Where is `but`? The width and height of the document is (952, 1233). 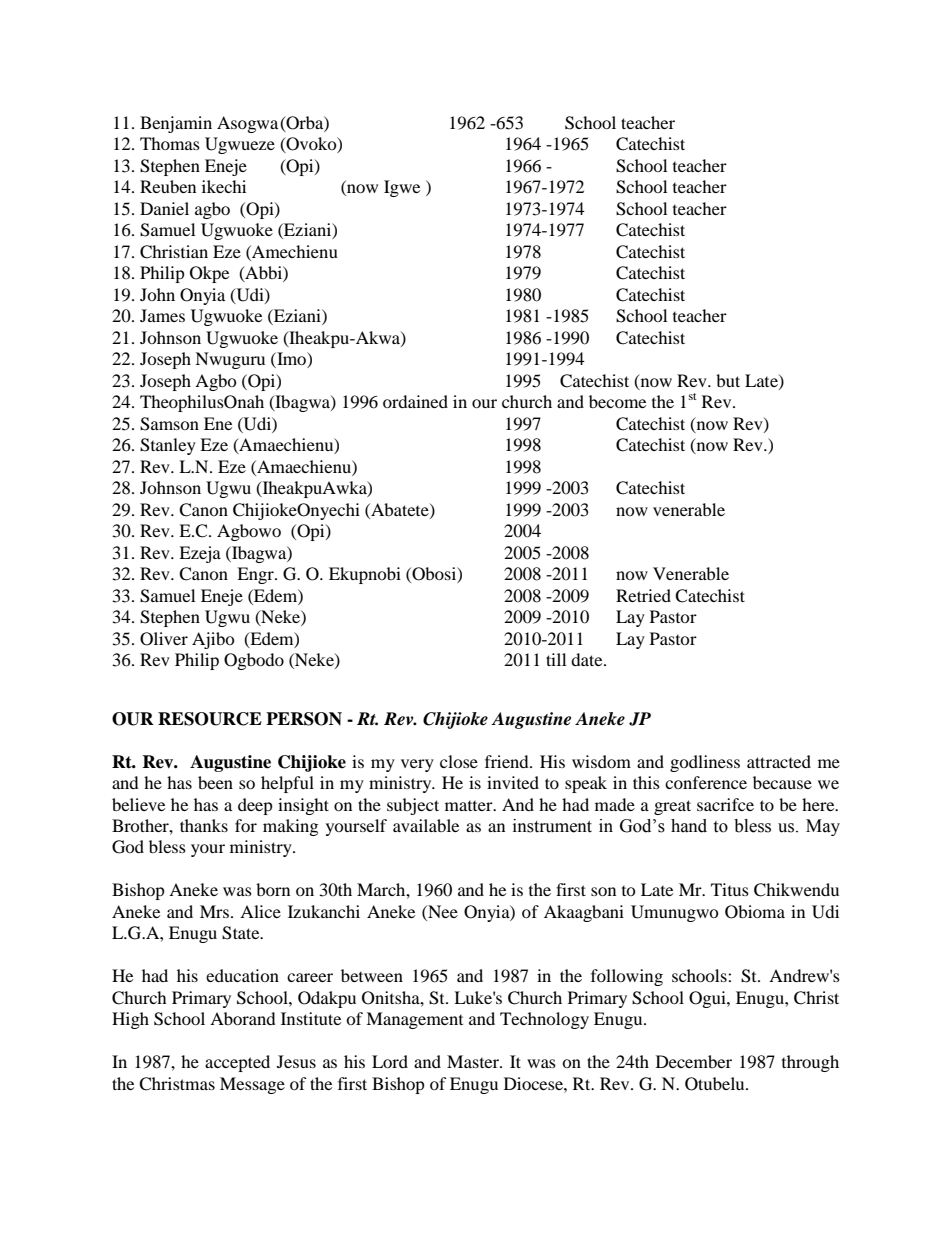
but is located at coordinates (728, 380).
